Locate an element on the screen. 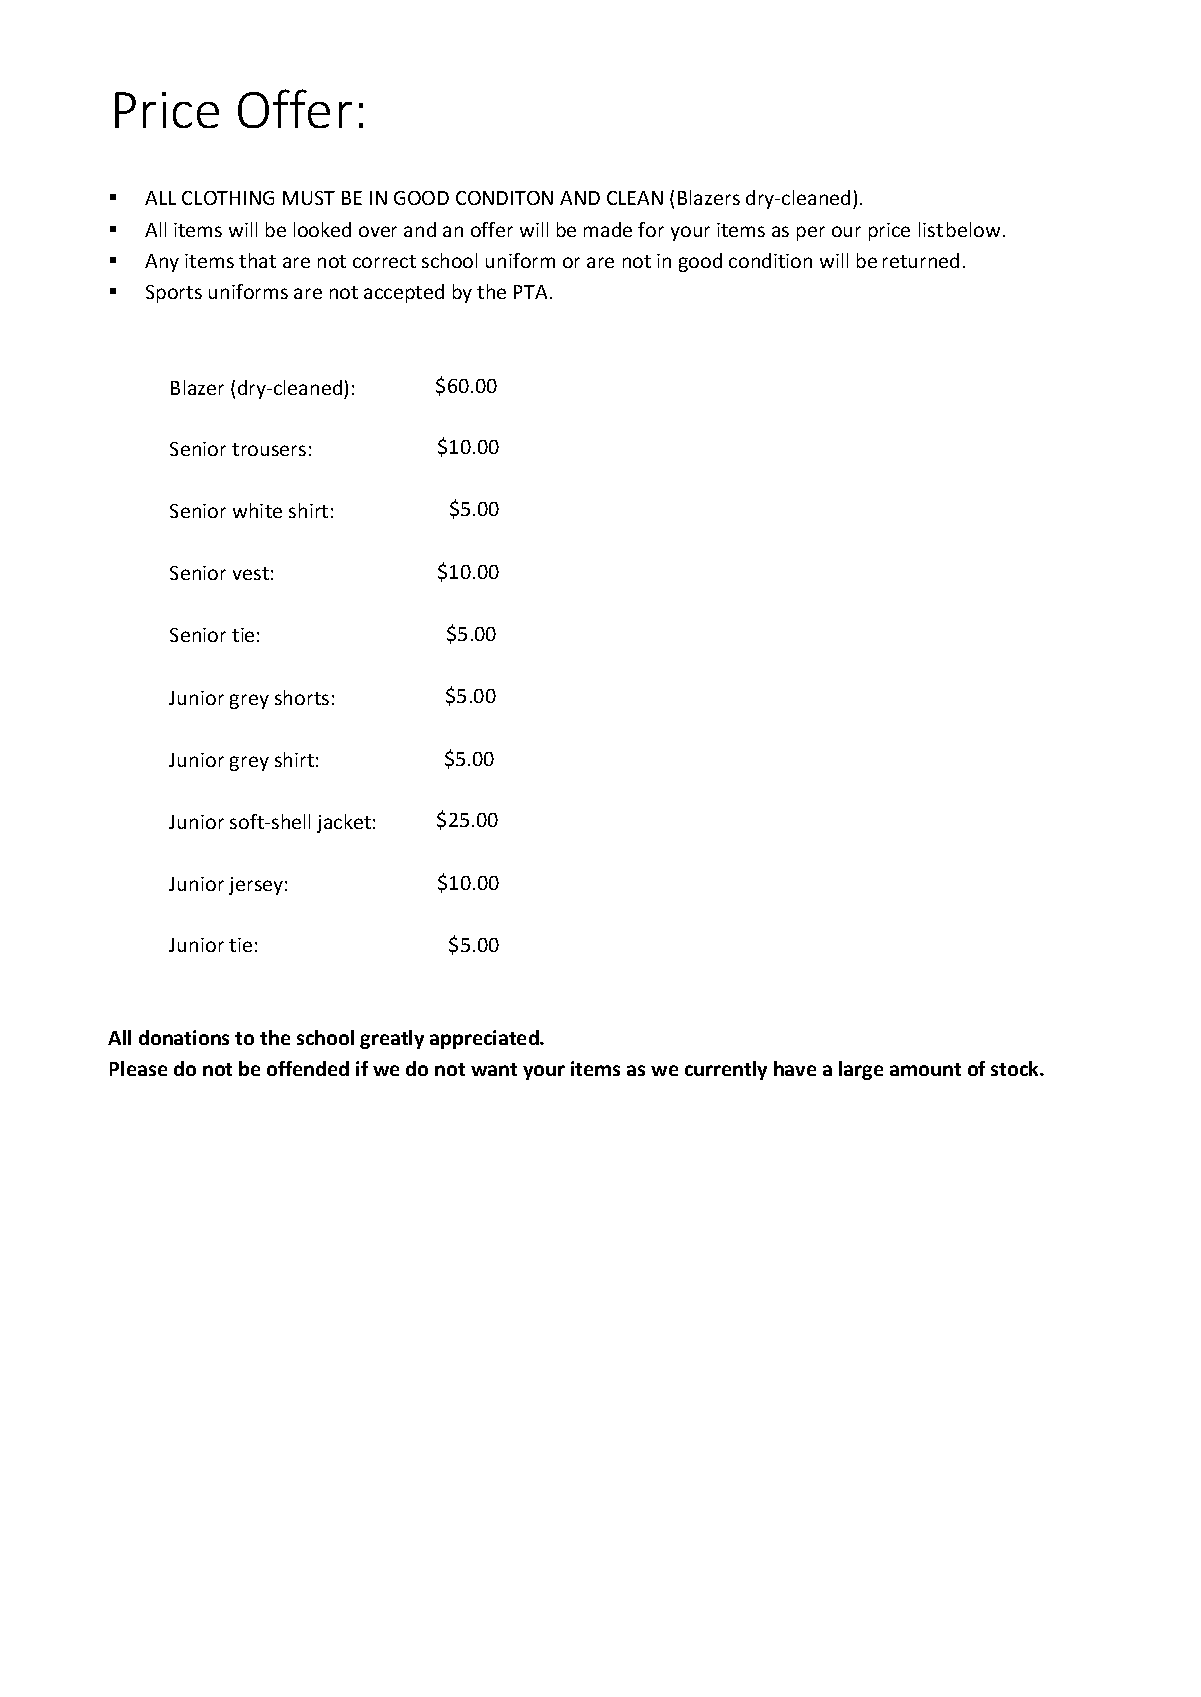 This screenshot has width=1201, height=1697. appreciated is located at coordinates (485, 1039).
